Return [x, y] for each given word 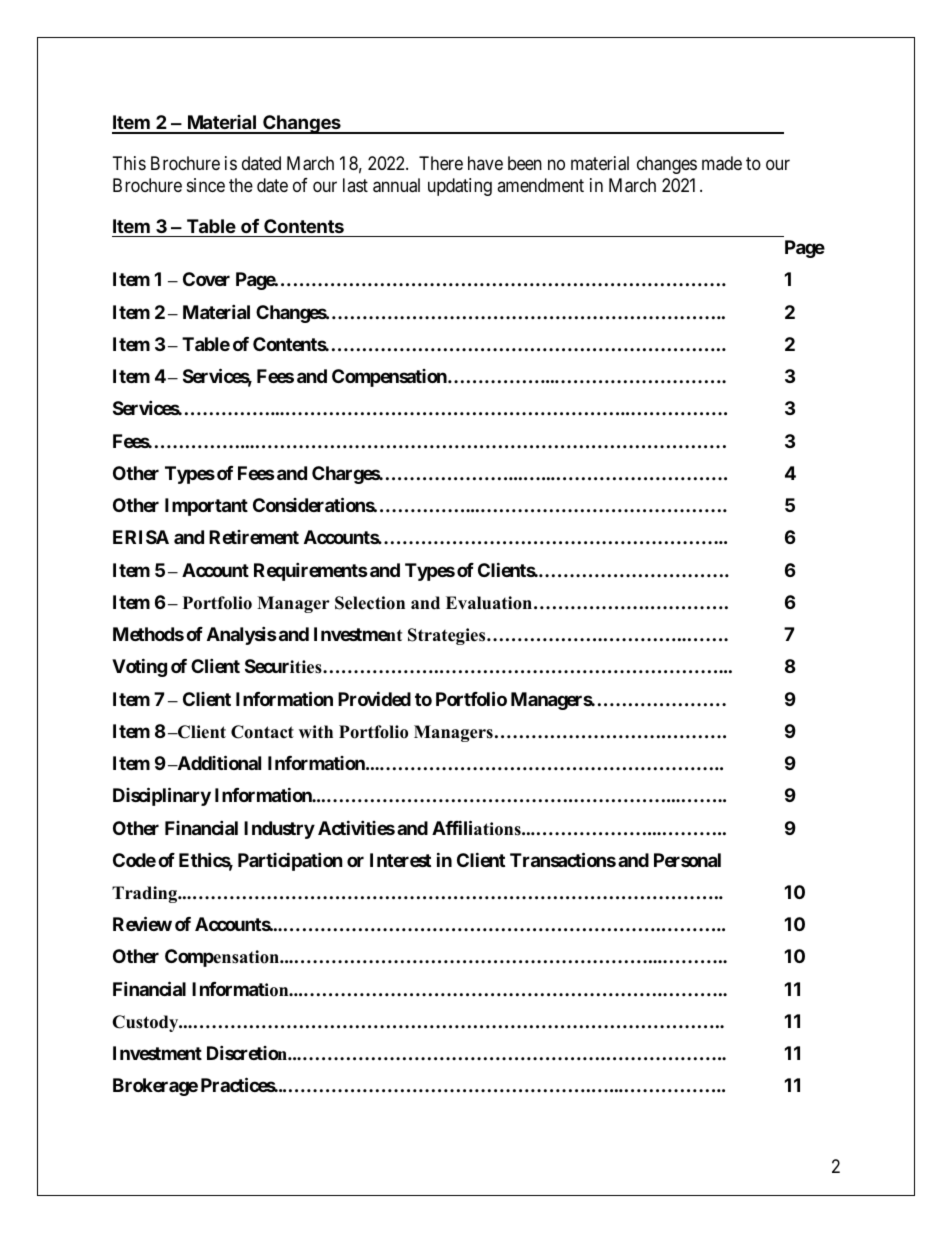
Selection [370, 603]
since [206, 185]
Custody [146, 1023]
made [722, 163]
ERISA [141, 537]
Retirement [254, 537]
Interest [400, 860]
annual [396, 185]
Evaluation [489, 603]
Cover [206, 279]
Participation [290, 861]
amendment [540, 185]
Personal [687, 860]
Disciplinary [162, 796]
